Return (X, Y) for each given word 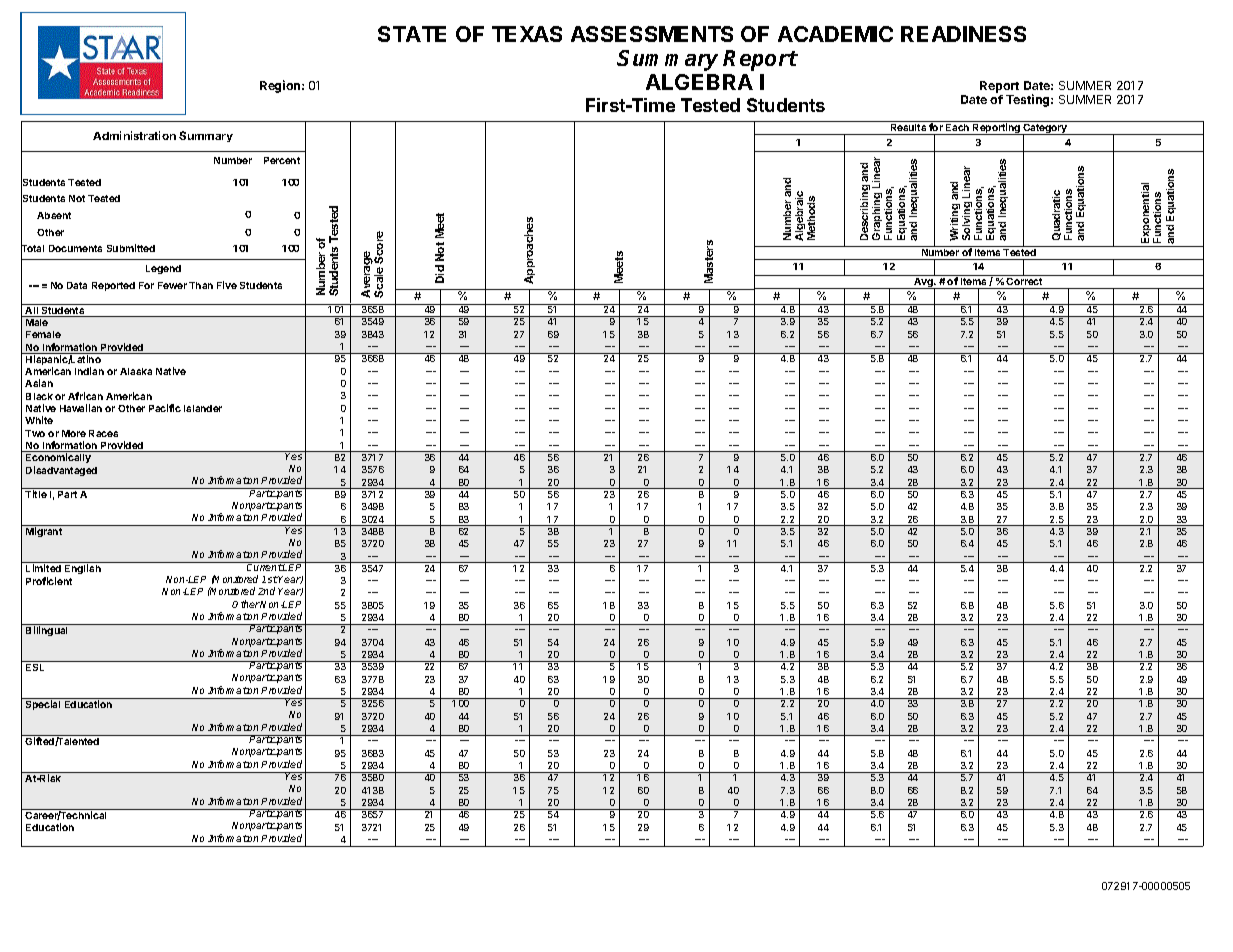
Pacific (165, 408)
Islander (203, 408)
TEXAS (527, 34)
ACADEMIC (835, 34)
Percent (282, 160)
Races (103, 433)
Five (227, 285)
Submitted (131, 248)
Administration (134, 135)
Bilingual (46, 631)
